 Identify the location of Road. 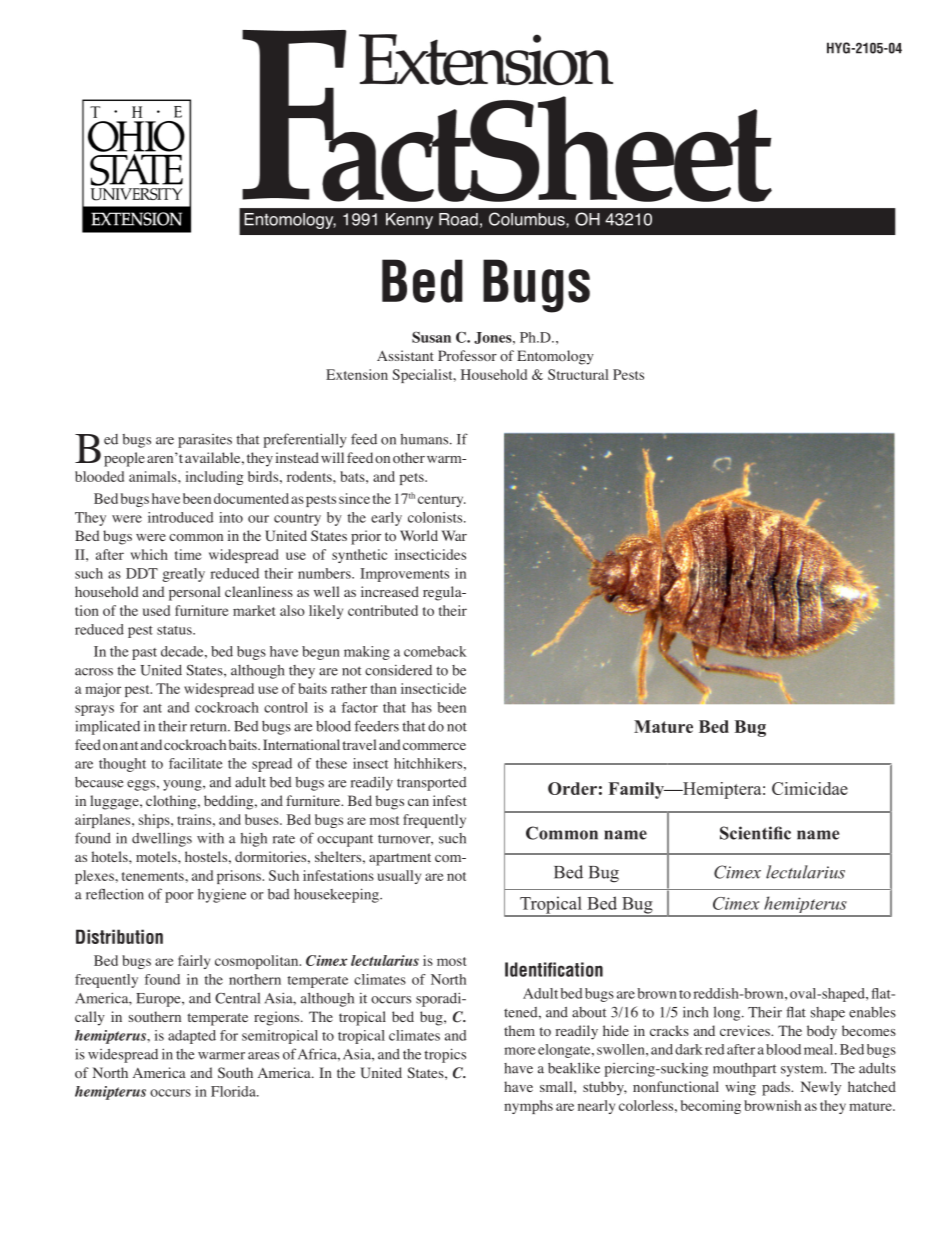
(458, 219).
